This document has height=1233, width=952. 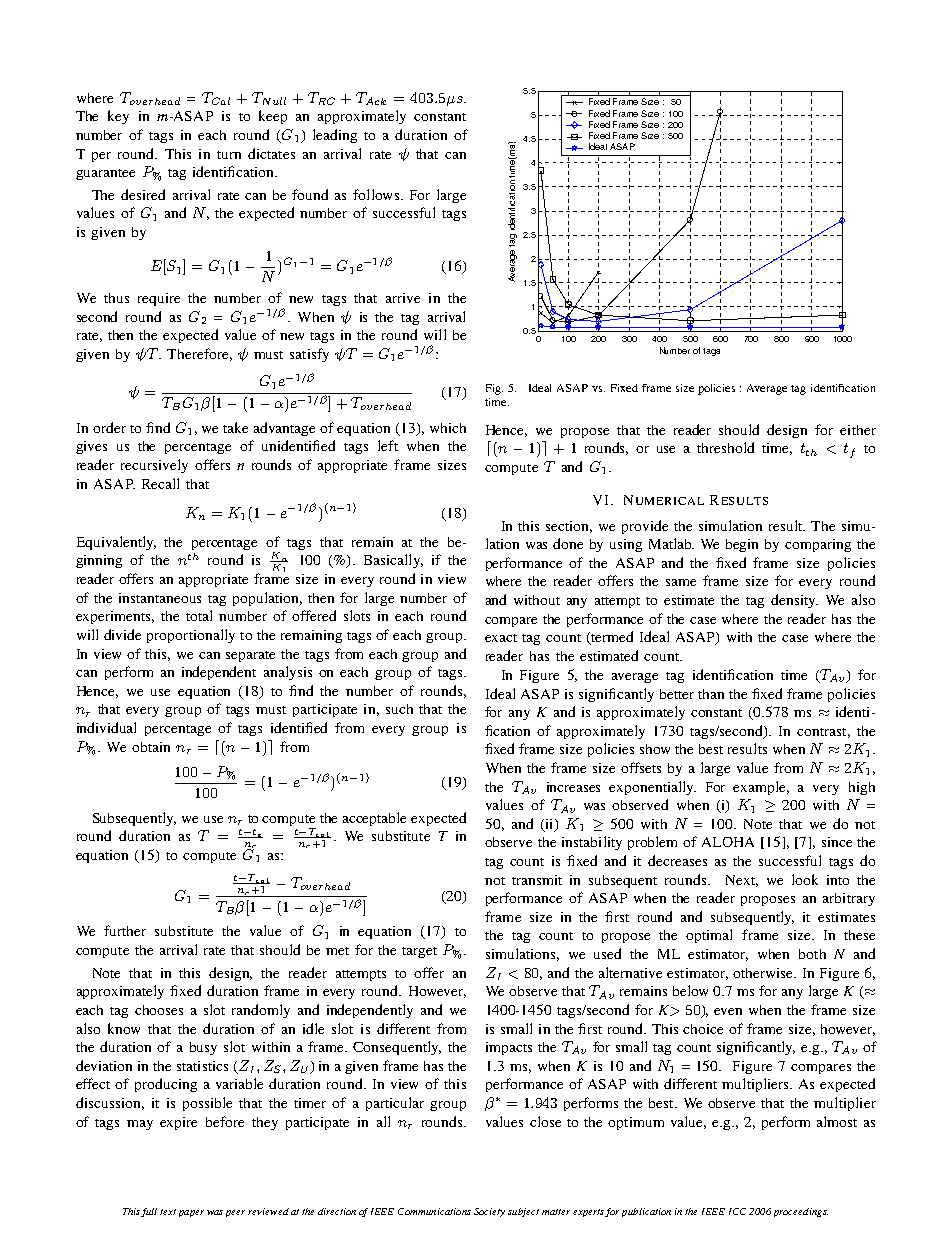 What do you see at coordinates (537, 880) in the document?
I see `transmit` at bounding box center [537, 880].
